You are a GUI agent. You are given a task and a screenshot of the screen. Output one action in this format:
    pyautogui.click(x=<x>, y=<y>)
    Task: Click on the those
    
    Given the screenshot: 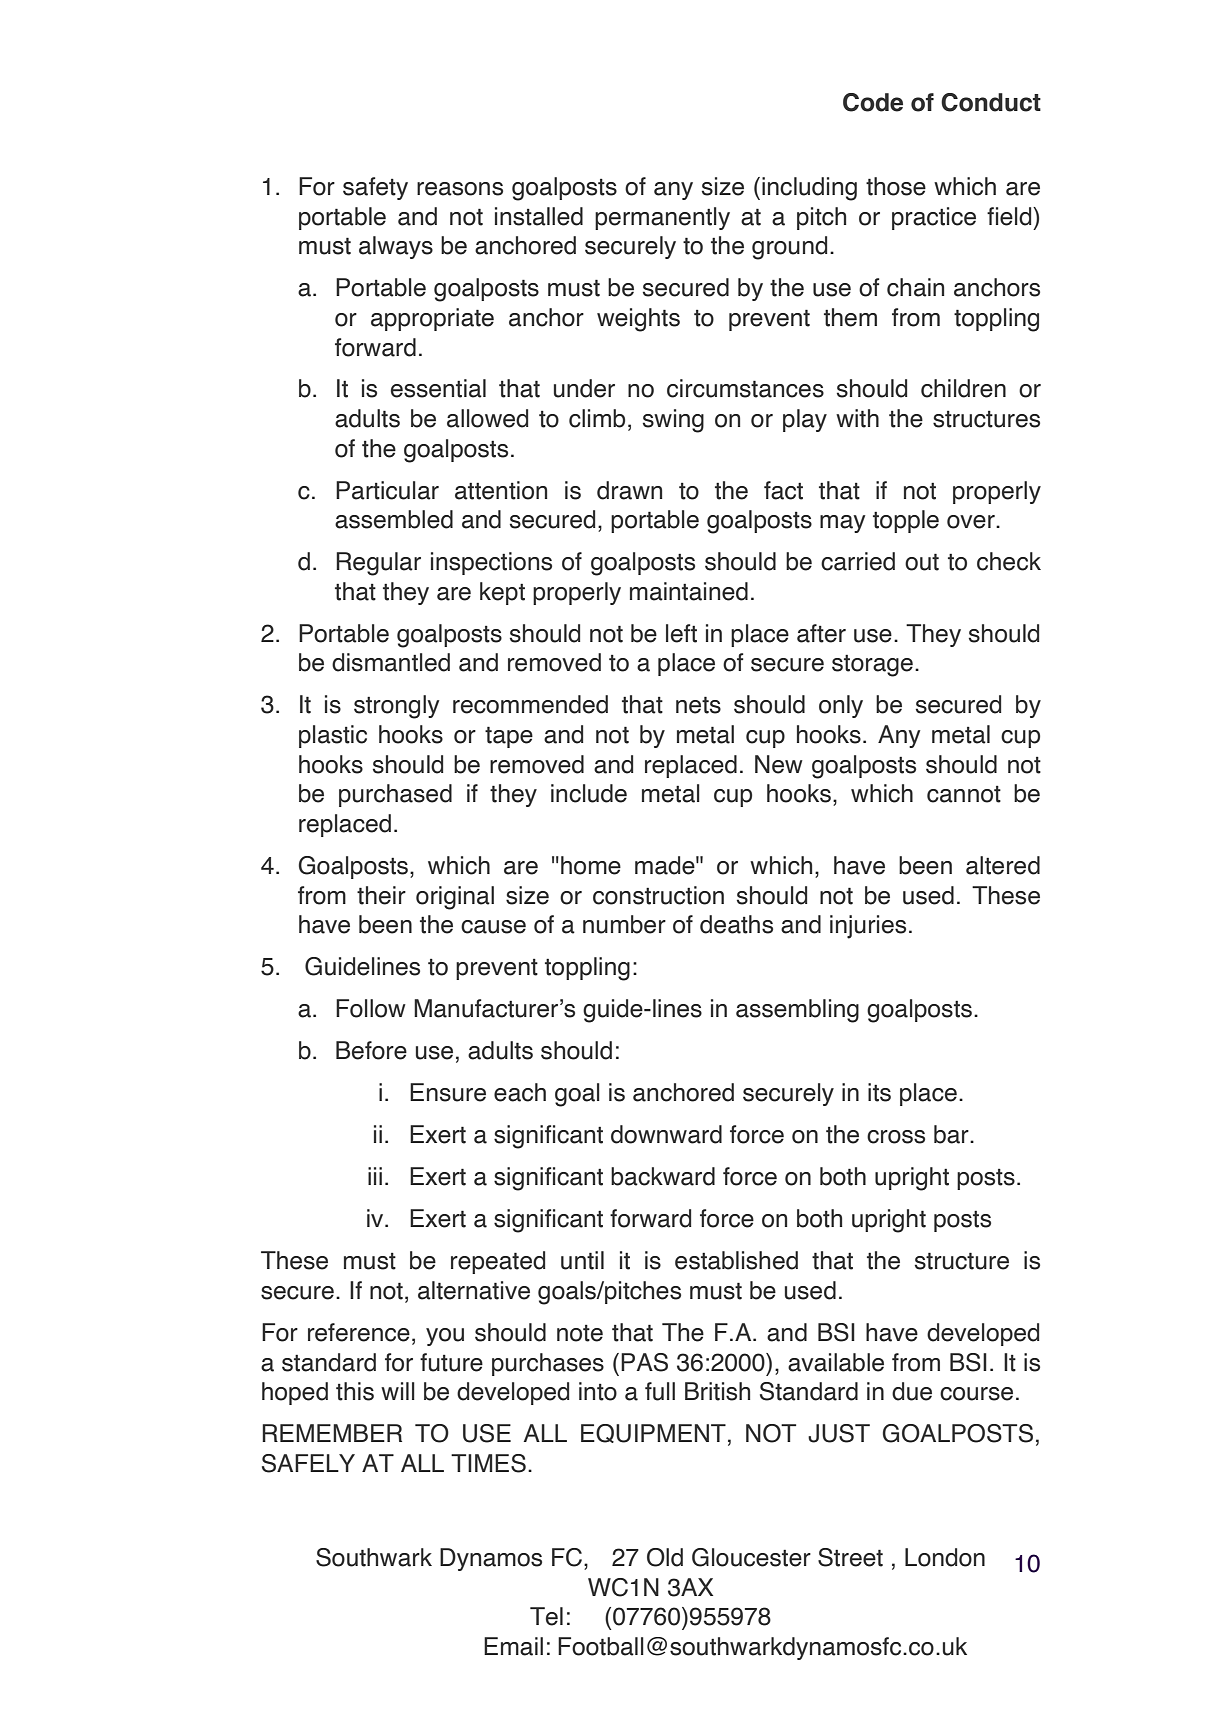 What is the action you would take?
    pyautogui.click(x=896, y=186)
